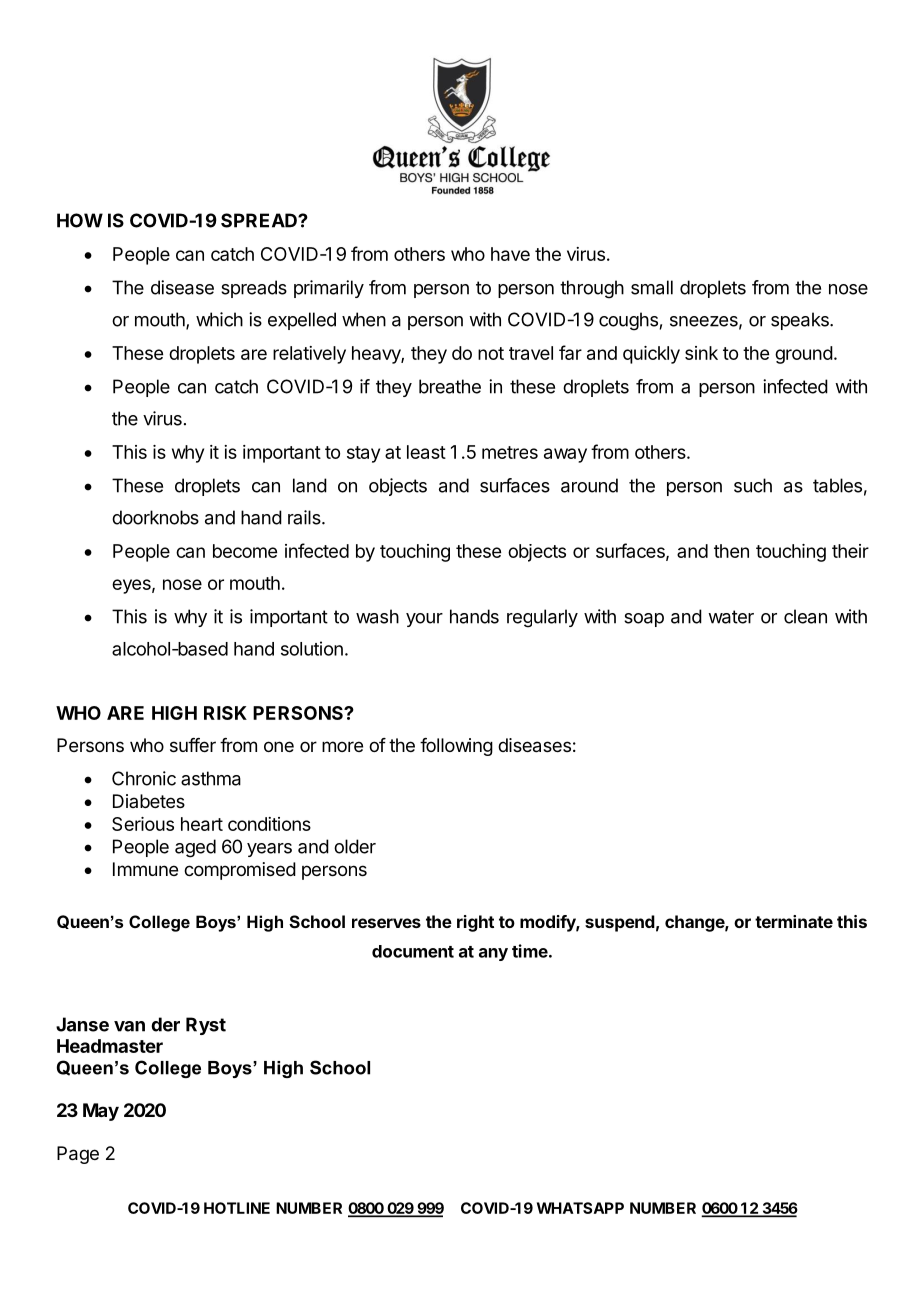  I want to click on WHATSAPP, so click(580, 1208).
